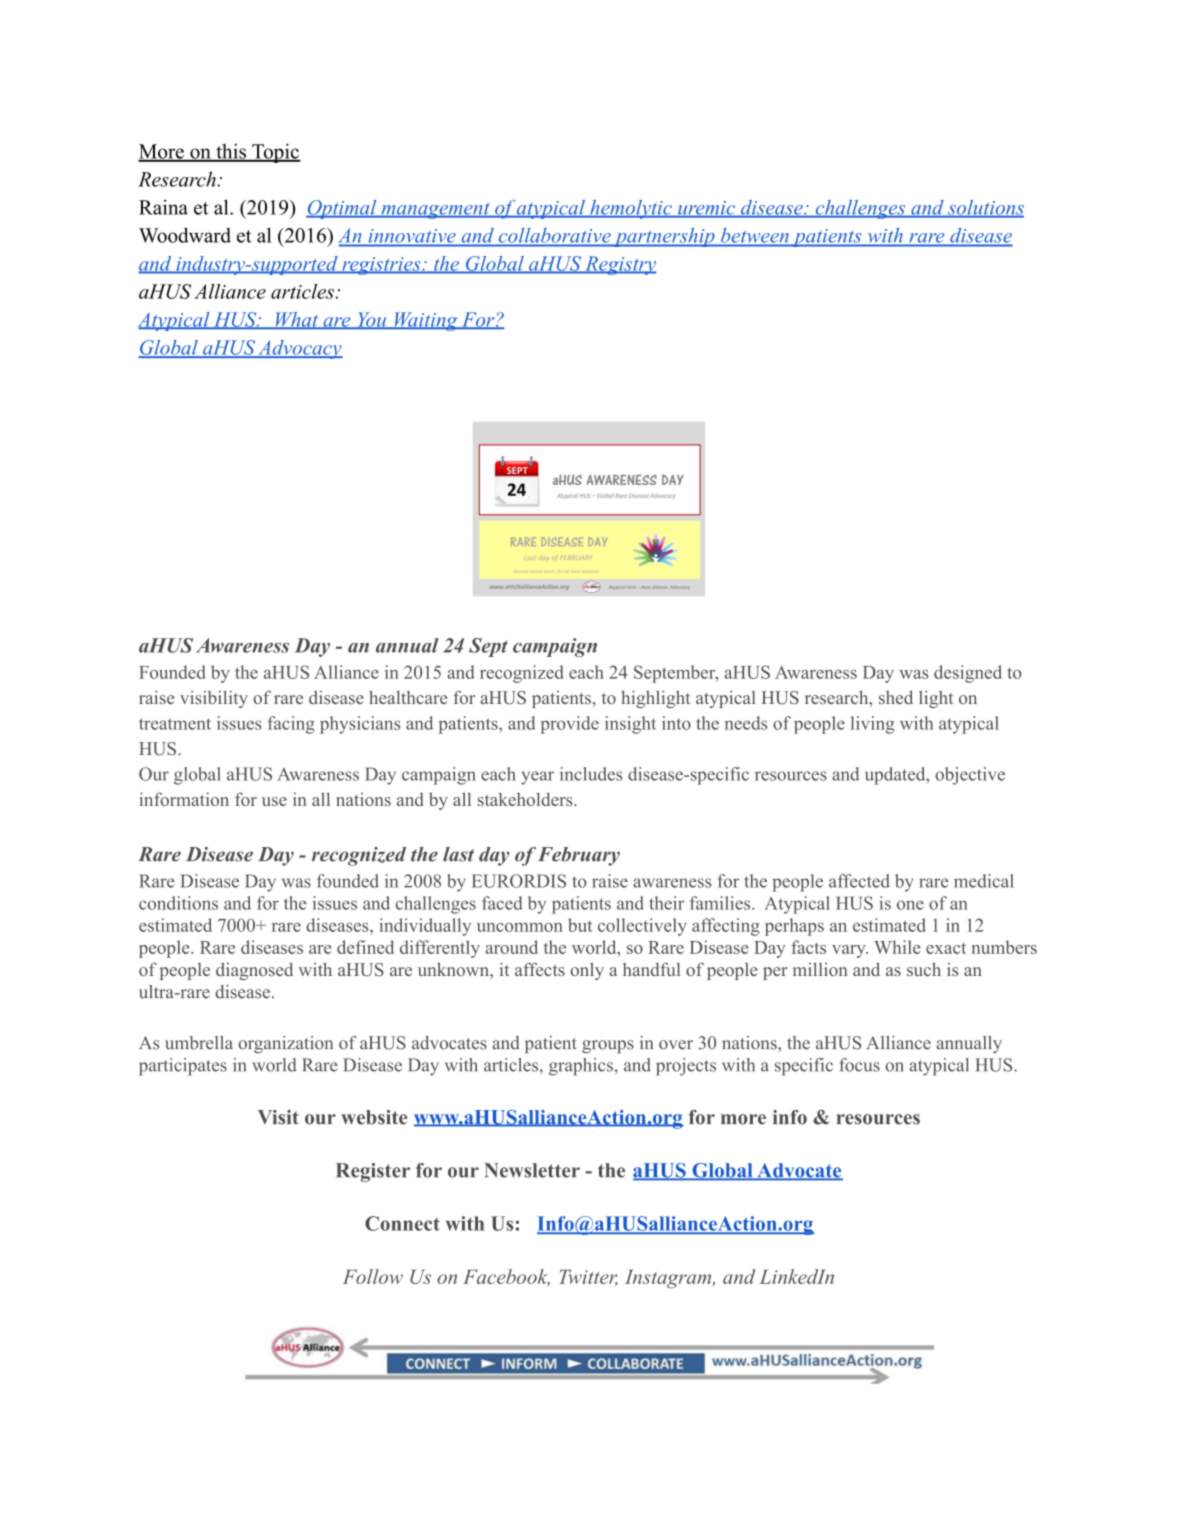 Image resolution: width=1178 pixels, height=1525 pixels. What do you see at coordinates (426, 321) in the screenshot?
I see `Waiting` at bounding box center [426, 321].
